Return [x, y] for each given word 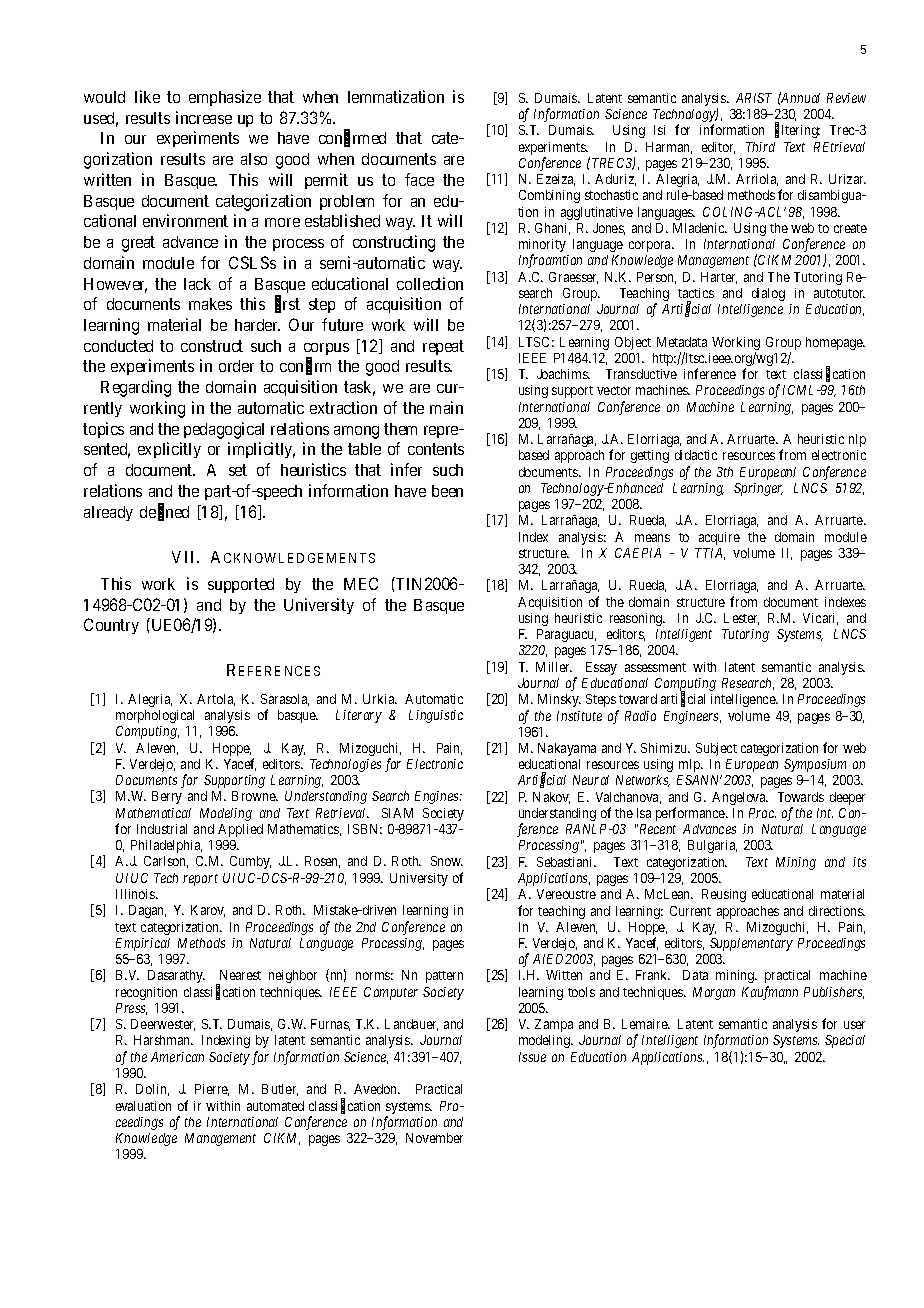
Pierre [212, 1090]
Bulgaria [712, 846]
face [419, 179]
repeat [443, 347]
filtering [797, 131]
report [200, 880]
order [236, 366]
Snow [447, 861]
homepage [835, 343]
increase [204, 117]
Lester [741, 619]
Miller [554, 667]
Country [111, 626]
